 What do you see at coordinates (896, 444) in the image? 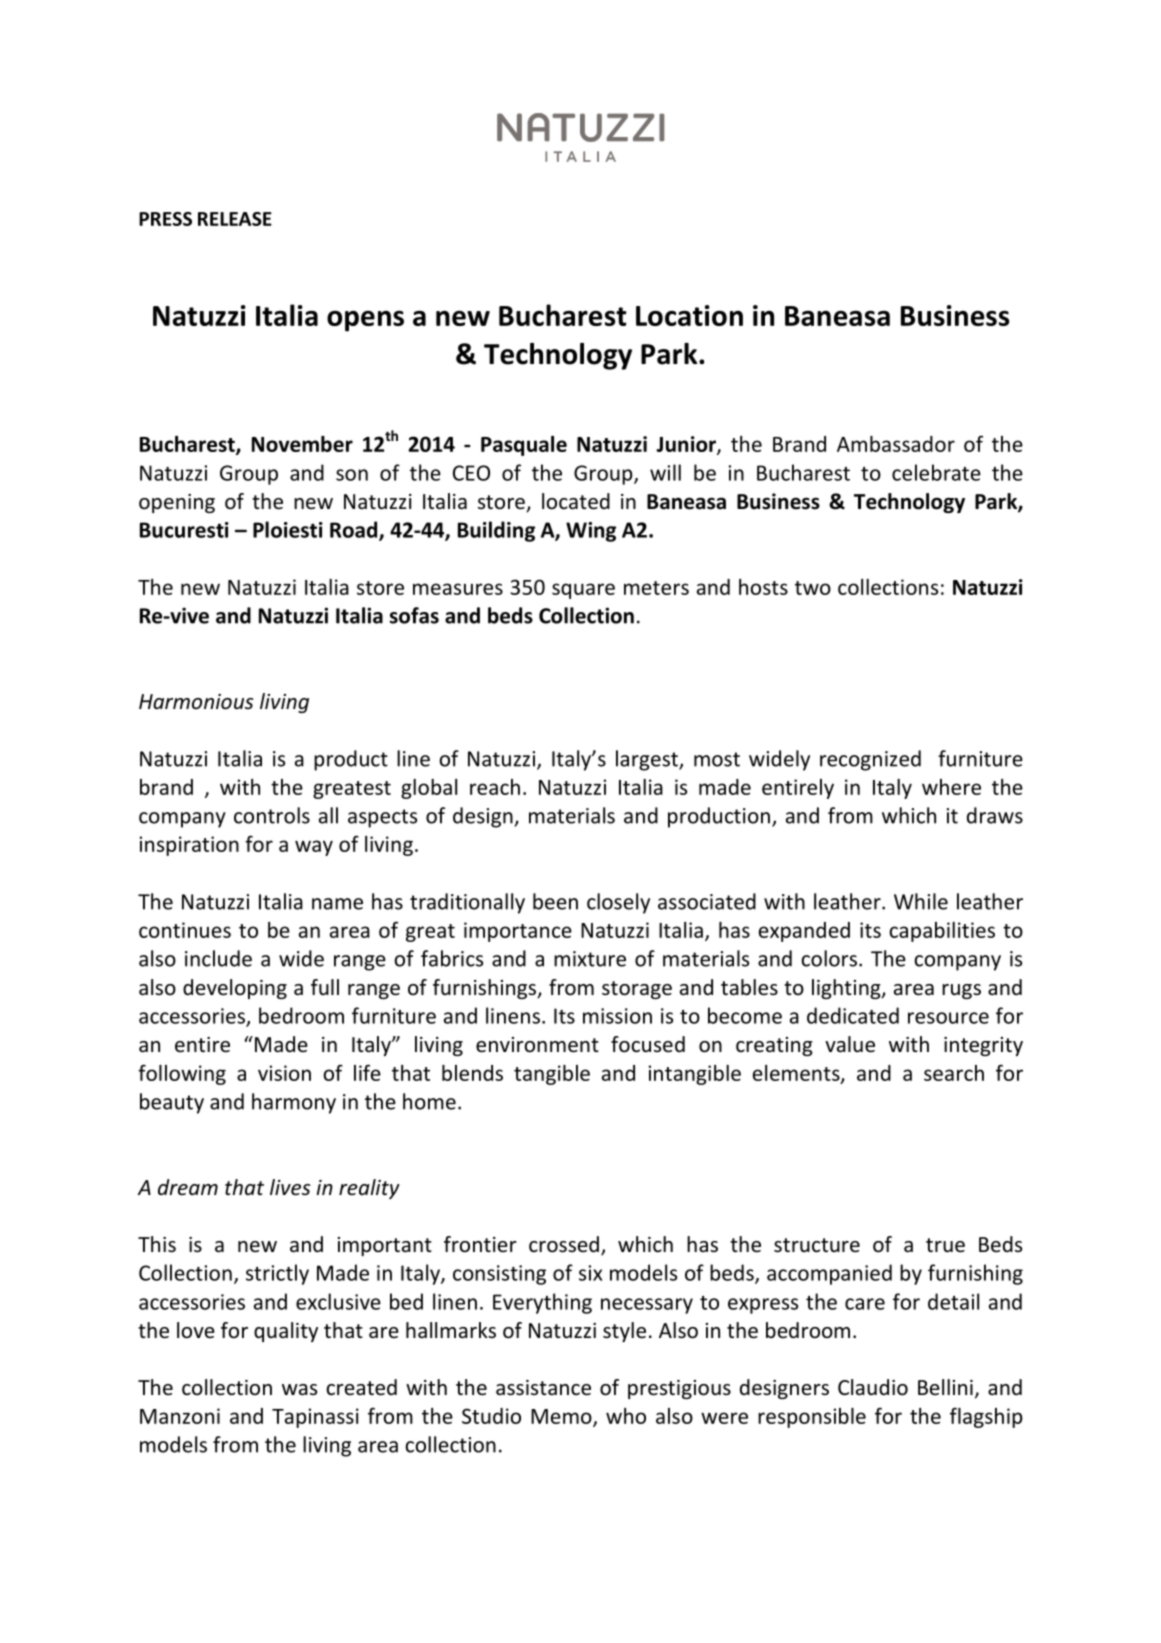
I see `Ambassador` at bounding box center [896, 444].
